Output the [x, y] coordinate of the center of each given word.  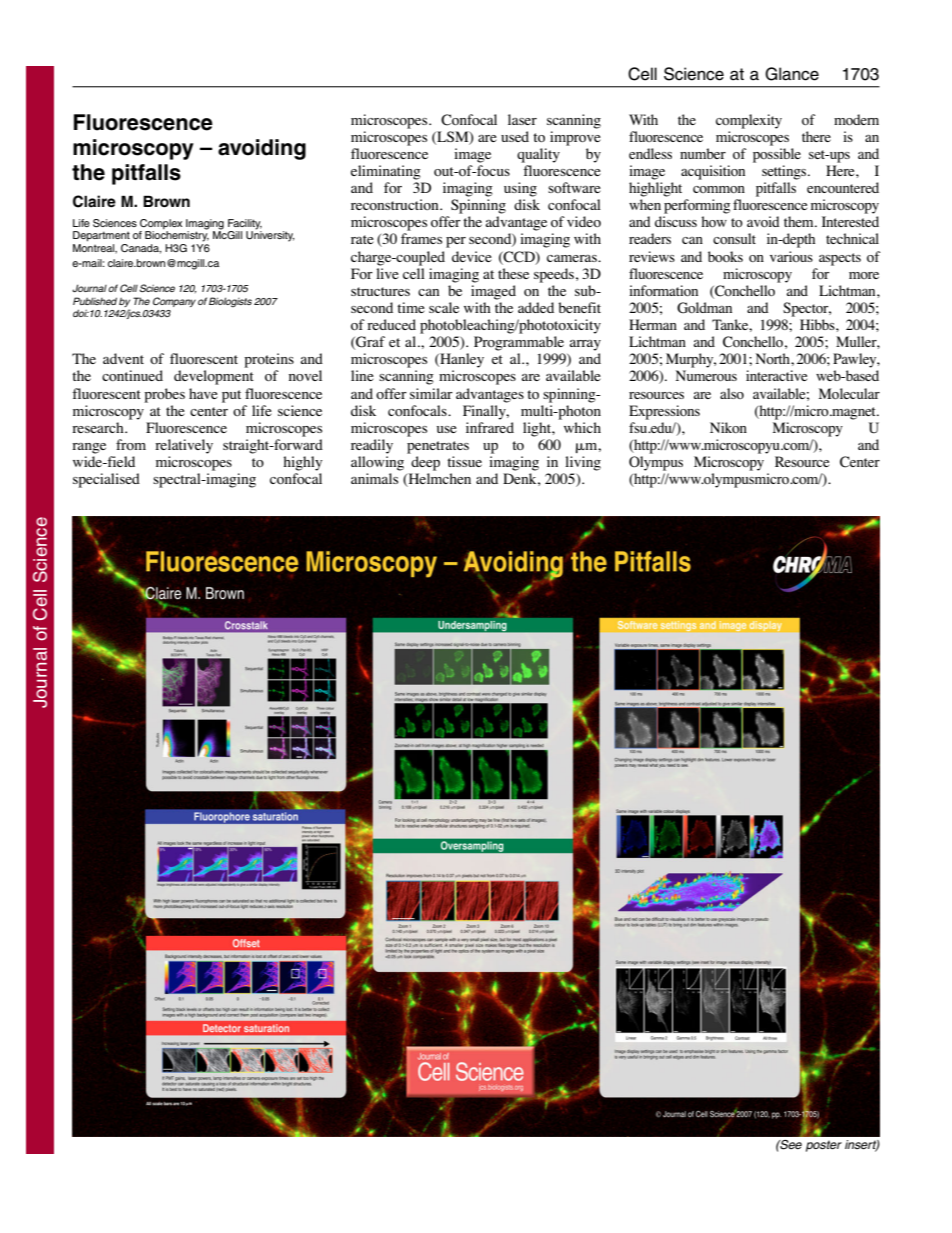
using [520, 189]
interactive [776, 375]
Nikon [728, 427]
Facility [245, 225]
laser [522, 119]
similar [431, 393]
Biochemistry [177, 235]
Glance [792, 74]
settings [785, 172]
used [515, 136]
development [214, 377]
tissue [464, 461]
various [791, 256]
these [513, 273]
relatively [184, 446]
